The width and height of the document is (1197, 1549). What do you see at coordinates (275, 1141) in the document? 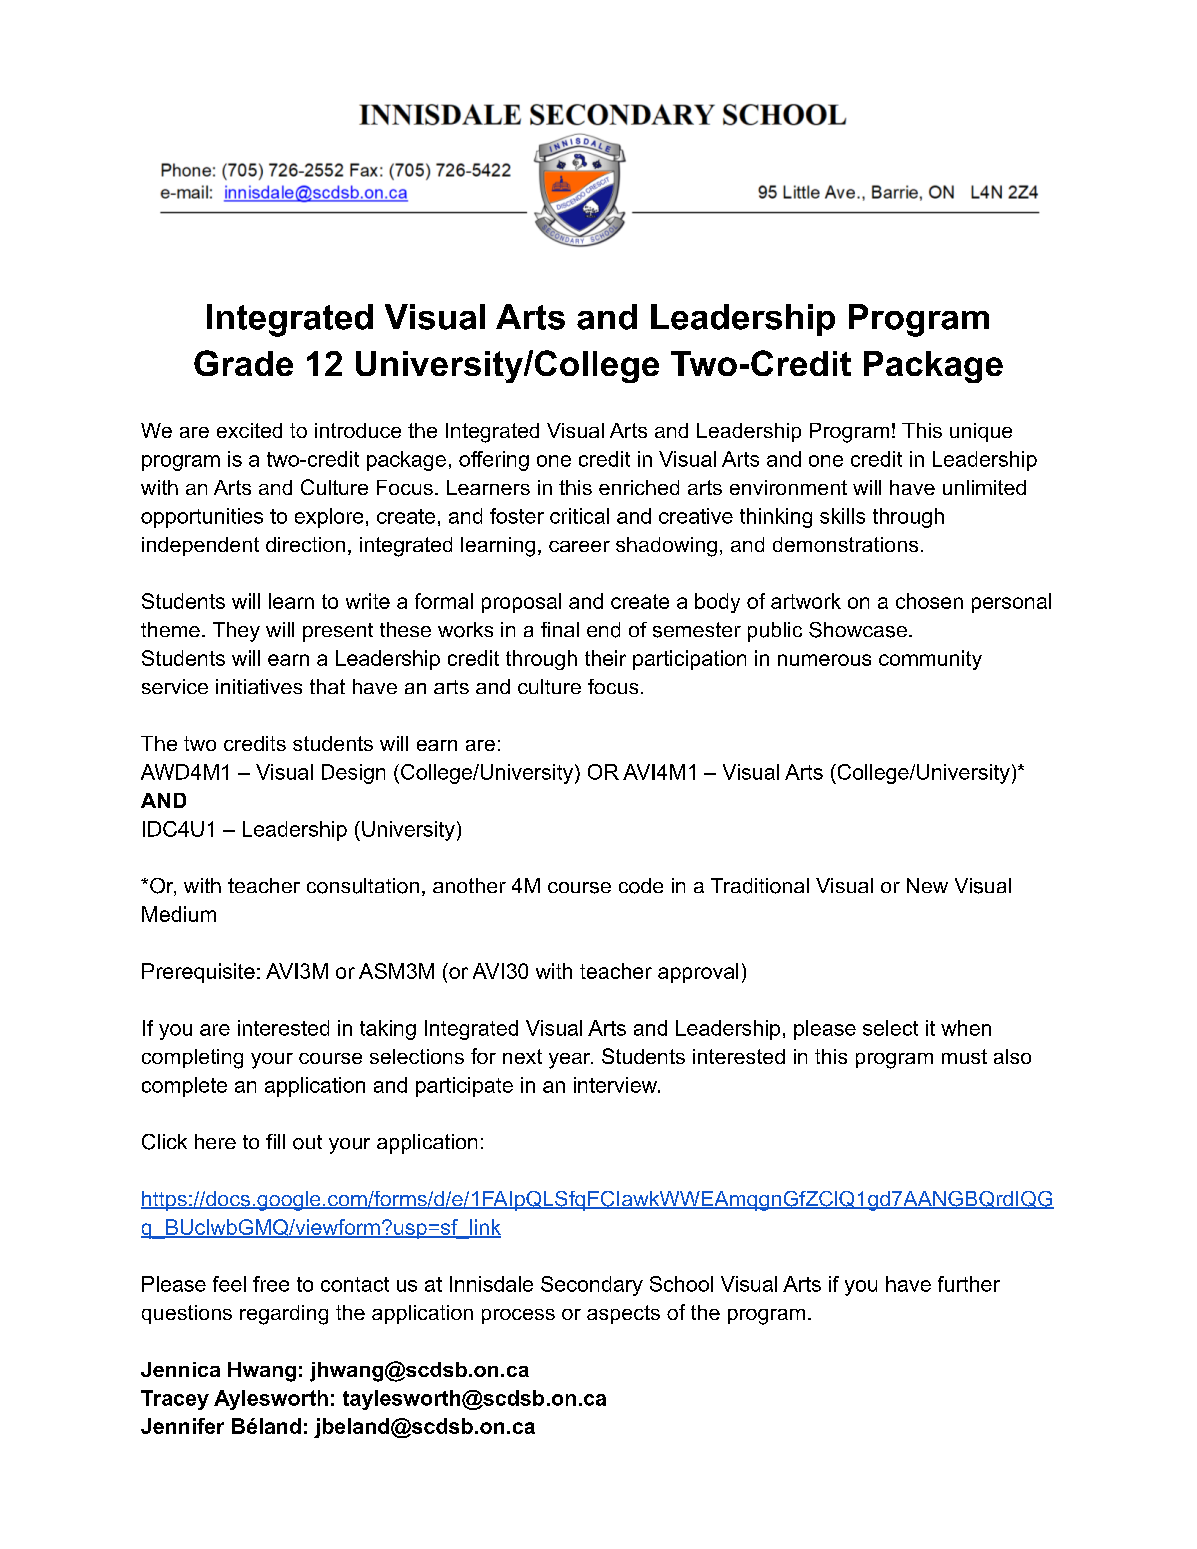
I see `fill` at bounding box center [275, 1141].
